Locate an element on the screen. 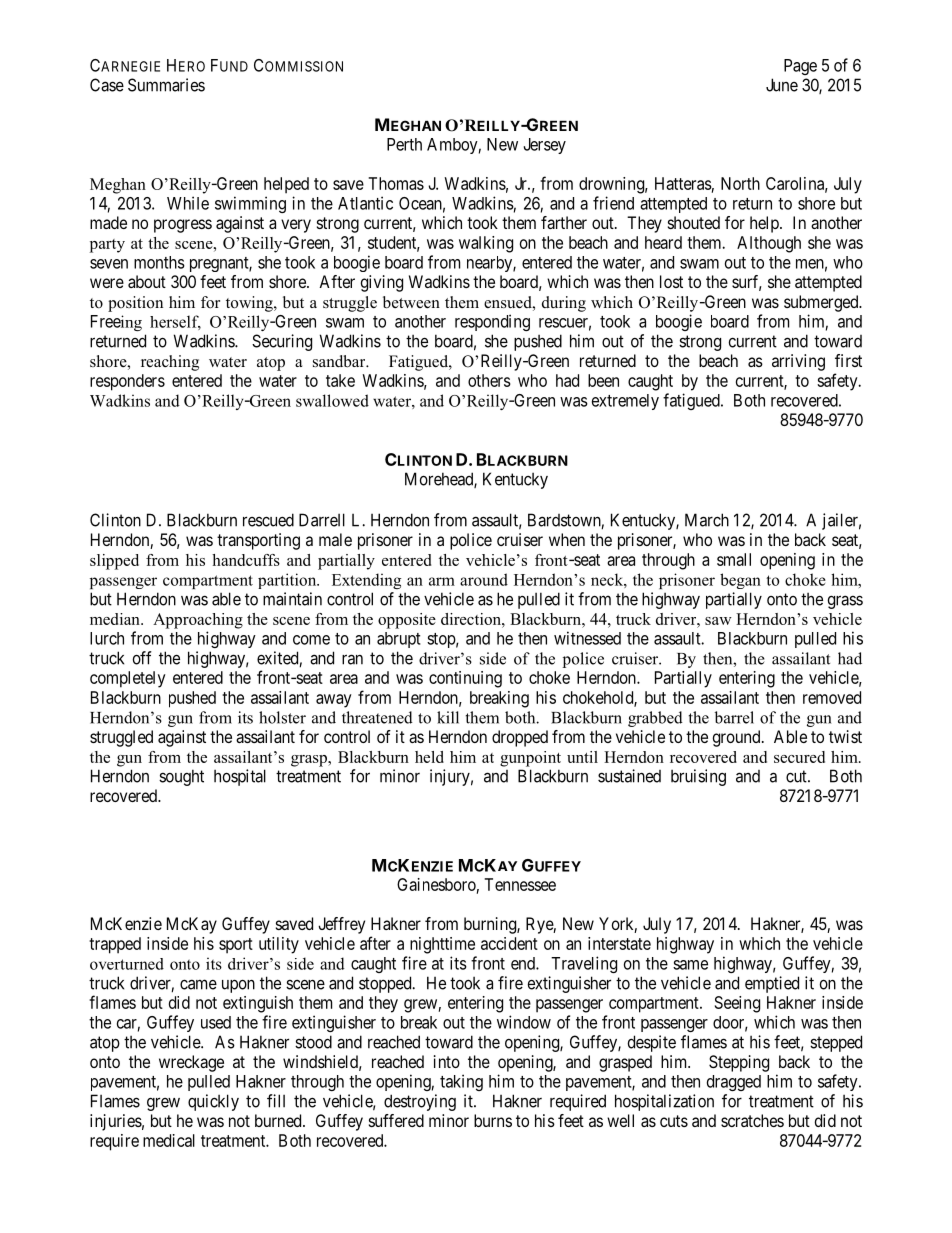 The height and width of the screenshot is (1233, 952). quickly is located at coordinates (213, 1102).
